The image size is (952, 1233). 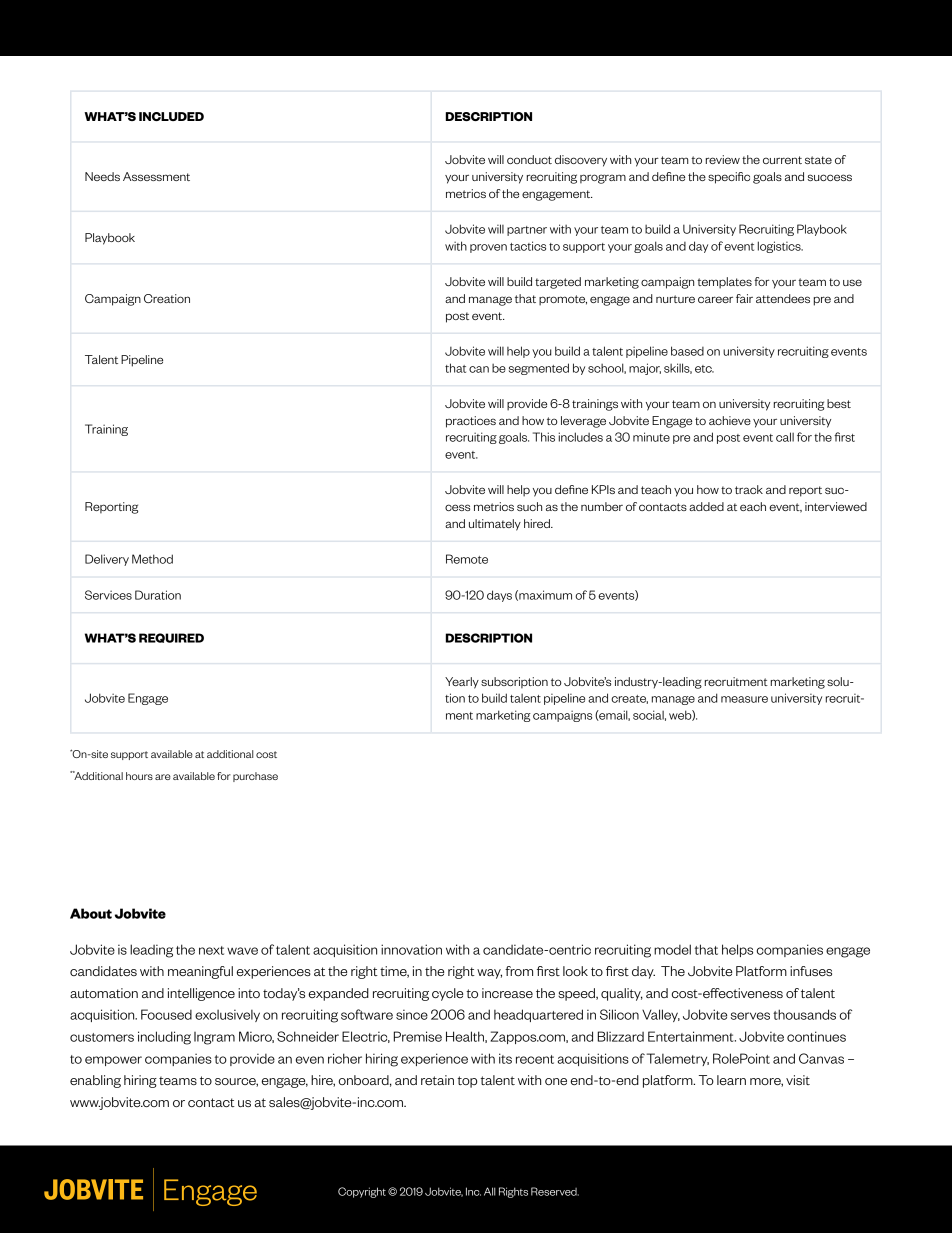 I want to click on including, so click(x=164, y=1038).
